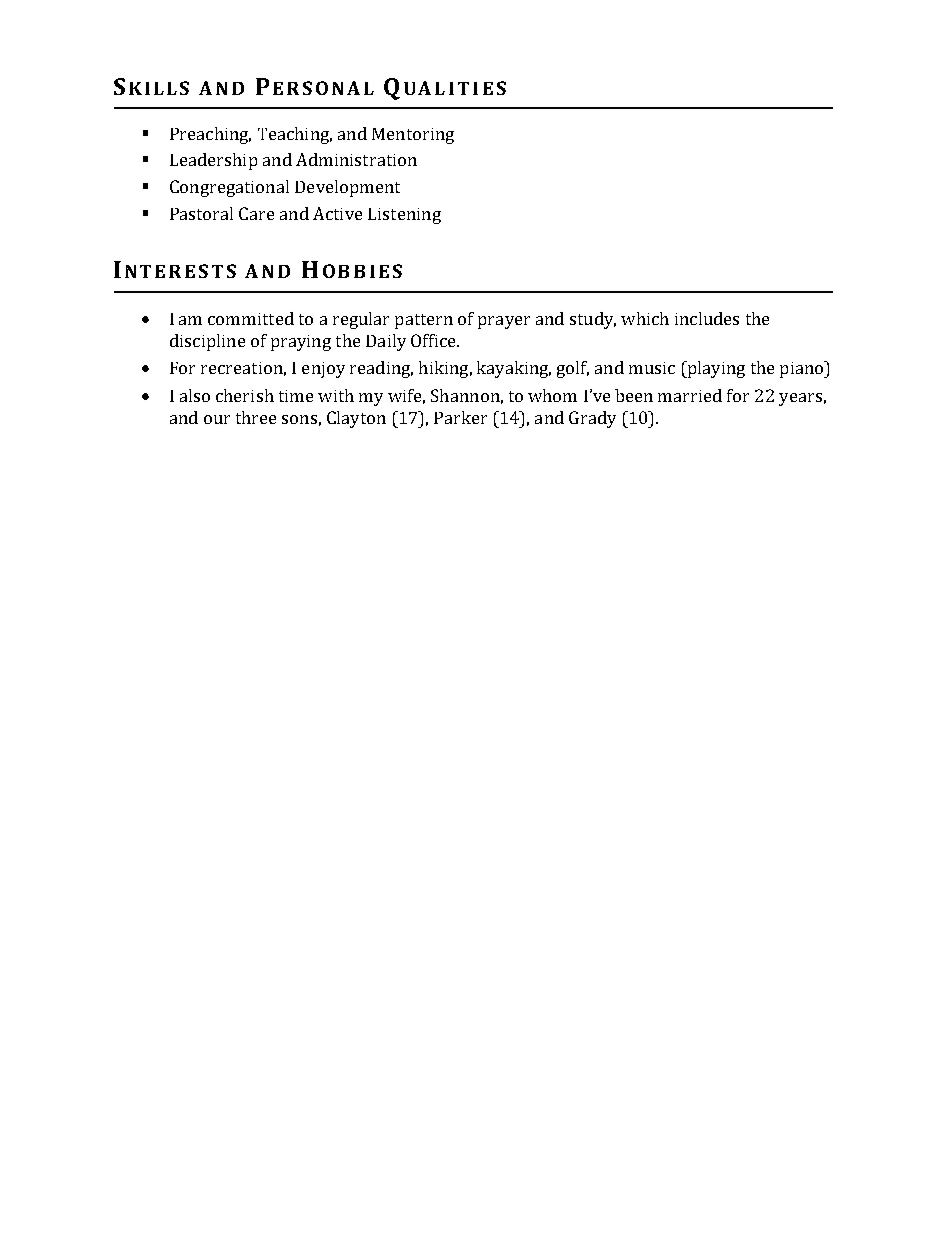 The width and height of the document is (952, 1233). Describe the element at coordinates (504, 322) in the document. I see `prayer` at that location.
